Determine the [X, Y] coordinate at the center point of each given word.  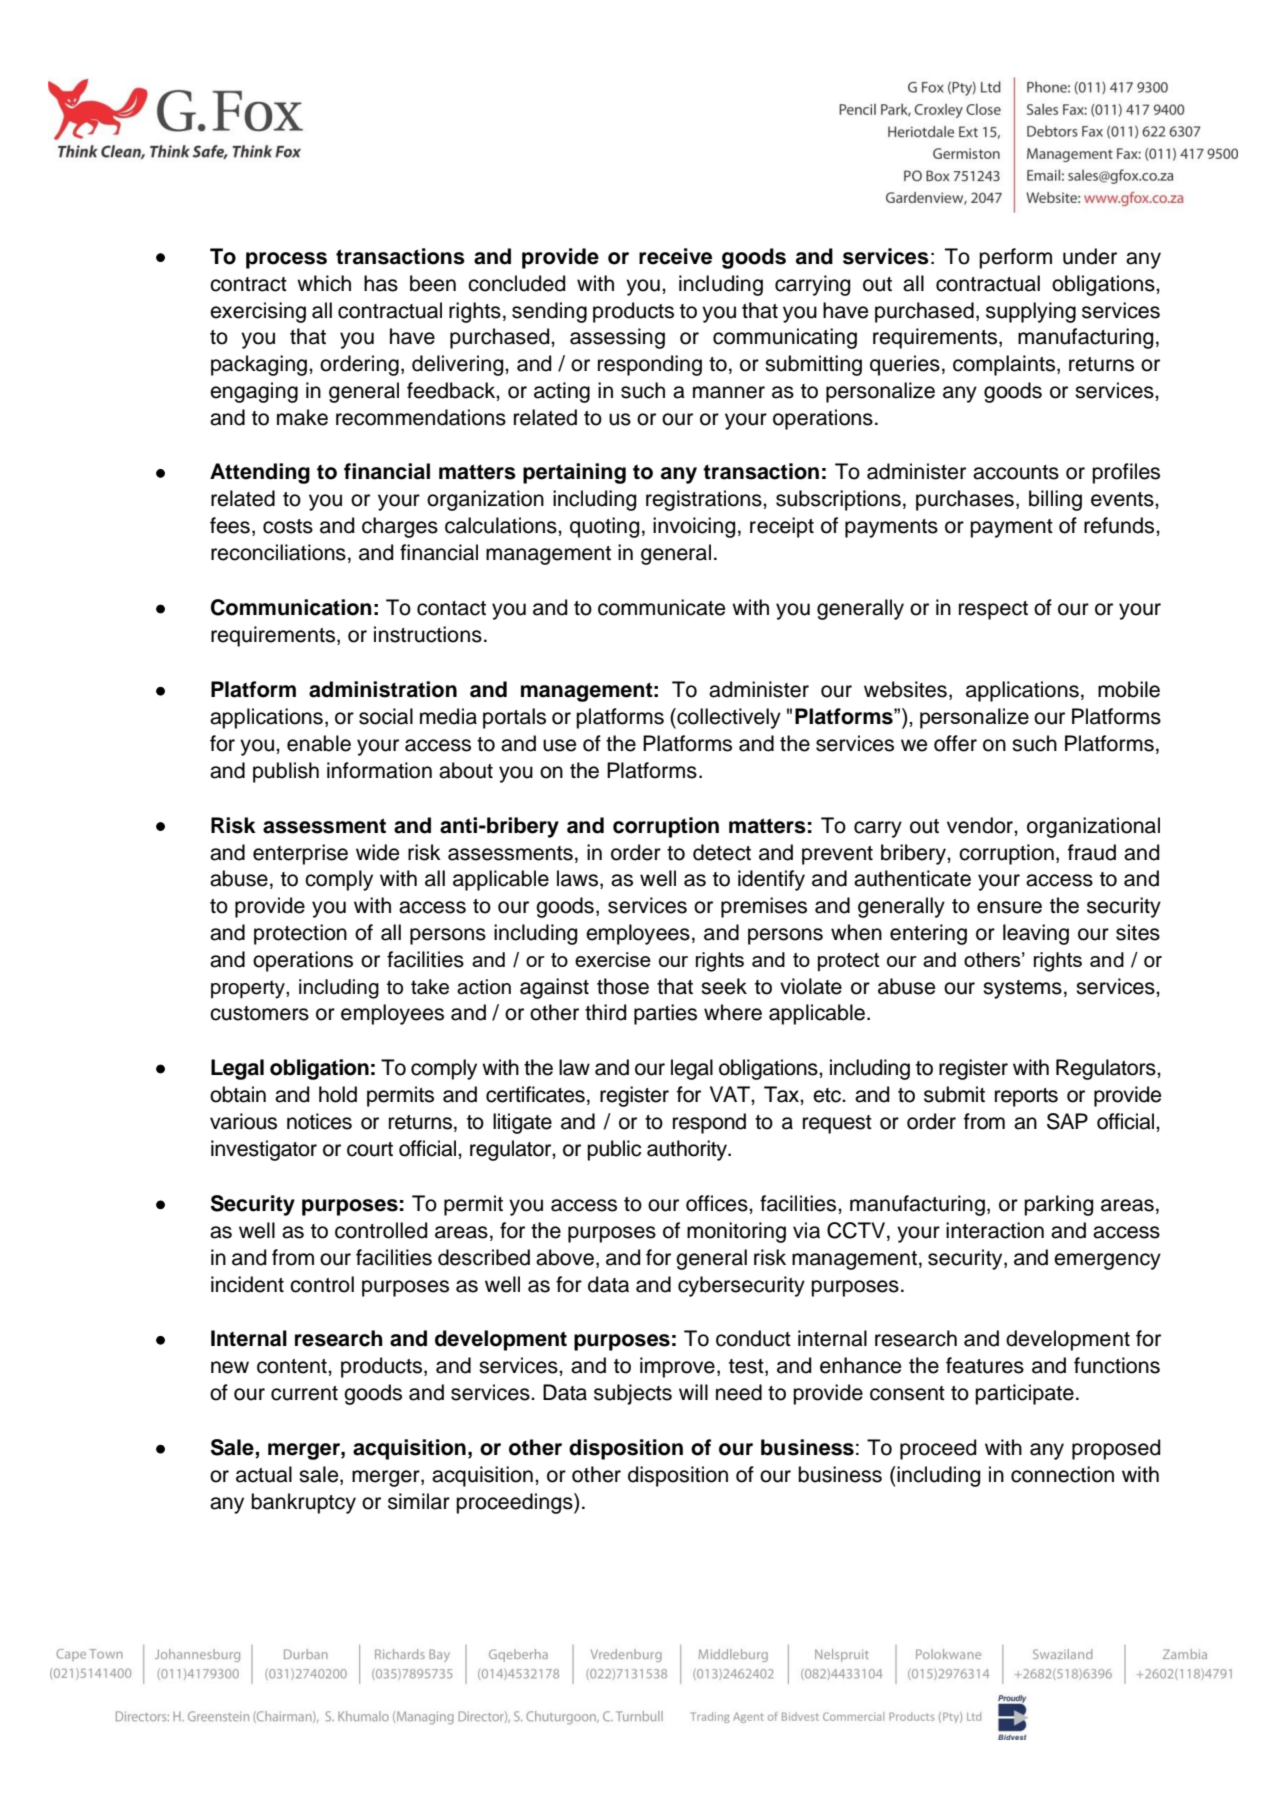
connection [1062, 1474]
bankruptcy [303, 1503]
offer [955, 743]
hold [338, 1094]
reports [1026, 1097]
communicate [661, 607]
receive [675, 256]
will [693, 1392]
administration [383, 689]
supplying [1031, 312]
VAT [731, 1094]
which [324, 283]
